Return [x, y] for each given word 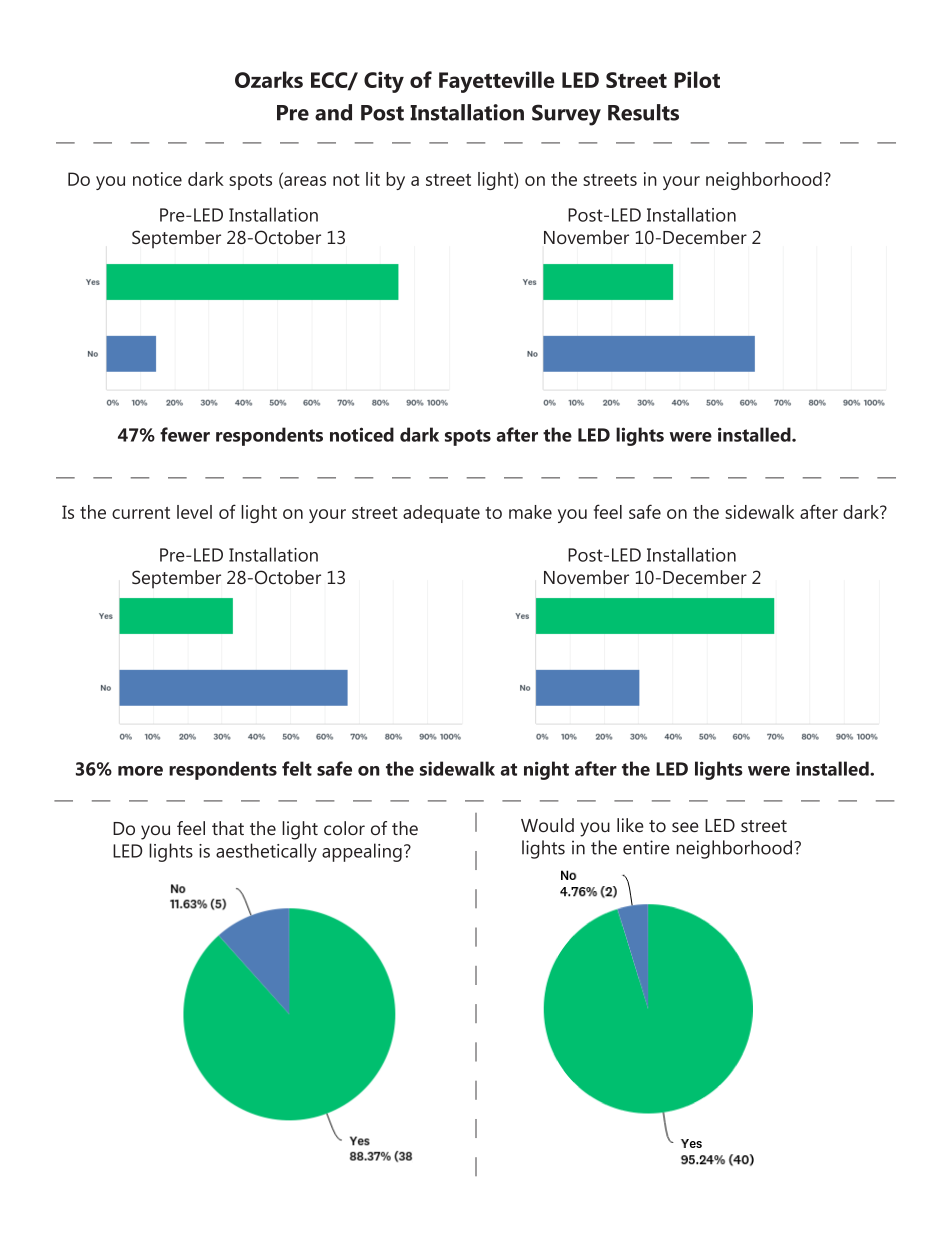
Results [643, 112]
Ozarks [269, 79]
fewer [185, 434]
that [228, 828]
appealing [362, 852]
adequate [441, 514]
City [384, 82]
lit [373, 179]
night [546, 770]
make [530, 512]
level [194, 512]
